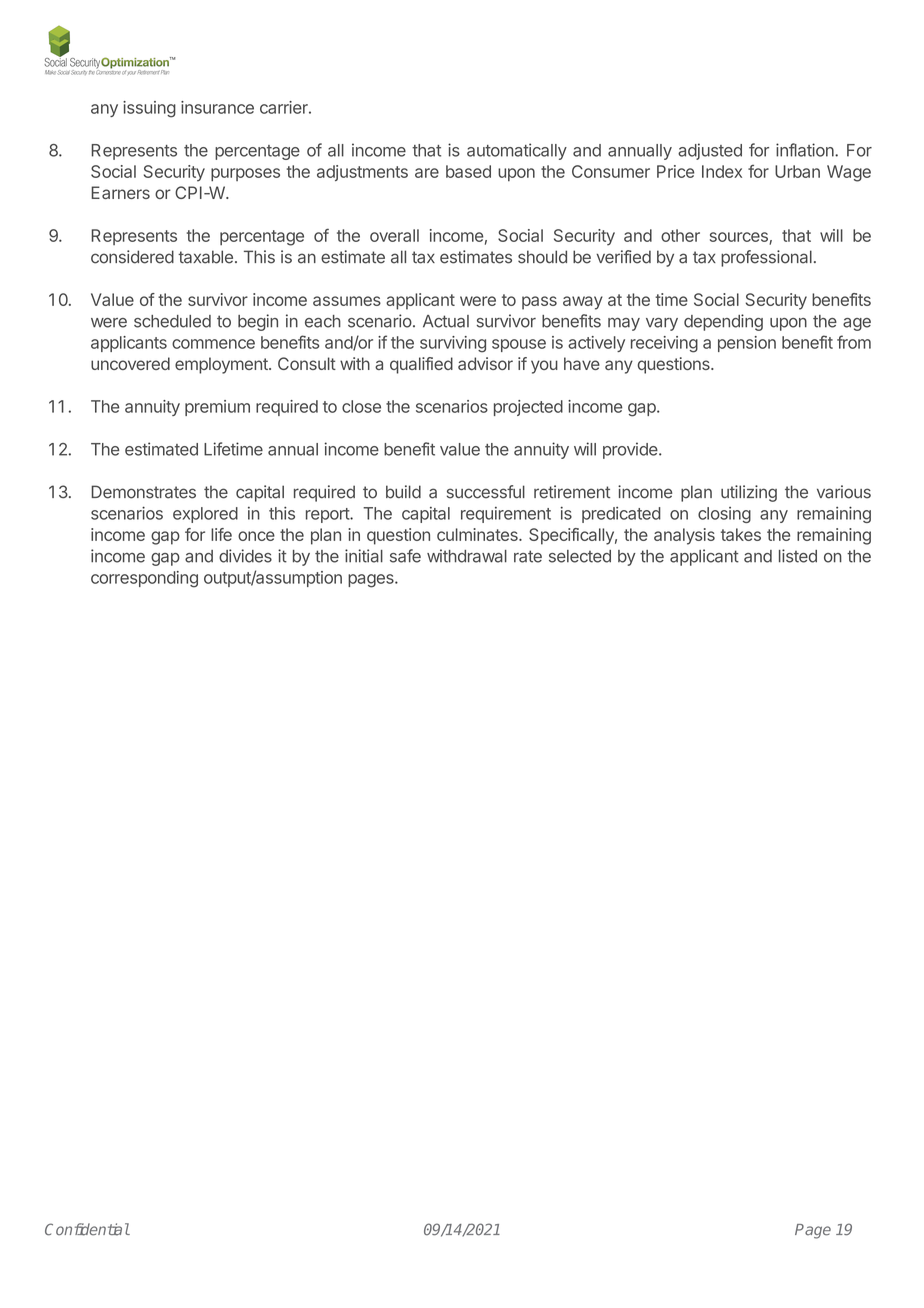  I want to click on listed, so click(798, 556).
